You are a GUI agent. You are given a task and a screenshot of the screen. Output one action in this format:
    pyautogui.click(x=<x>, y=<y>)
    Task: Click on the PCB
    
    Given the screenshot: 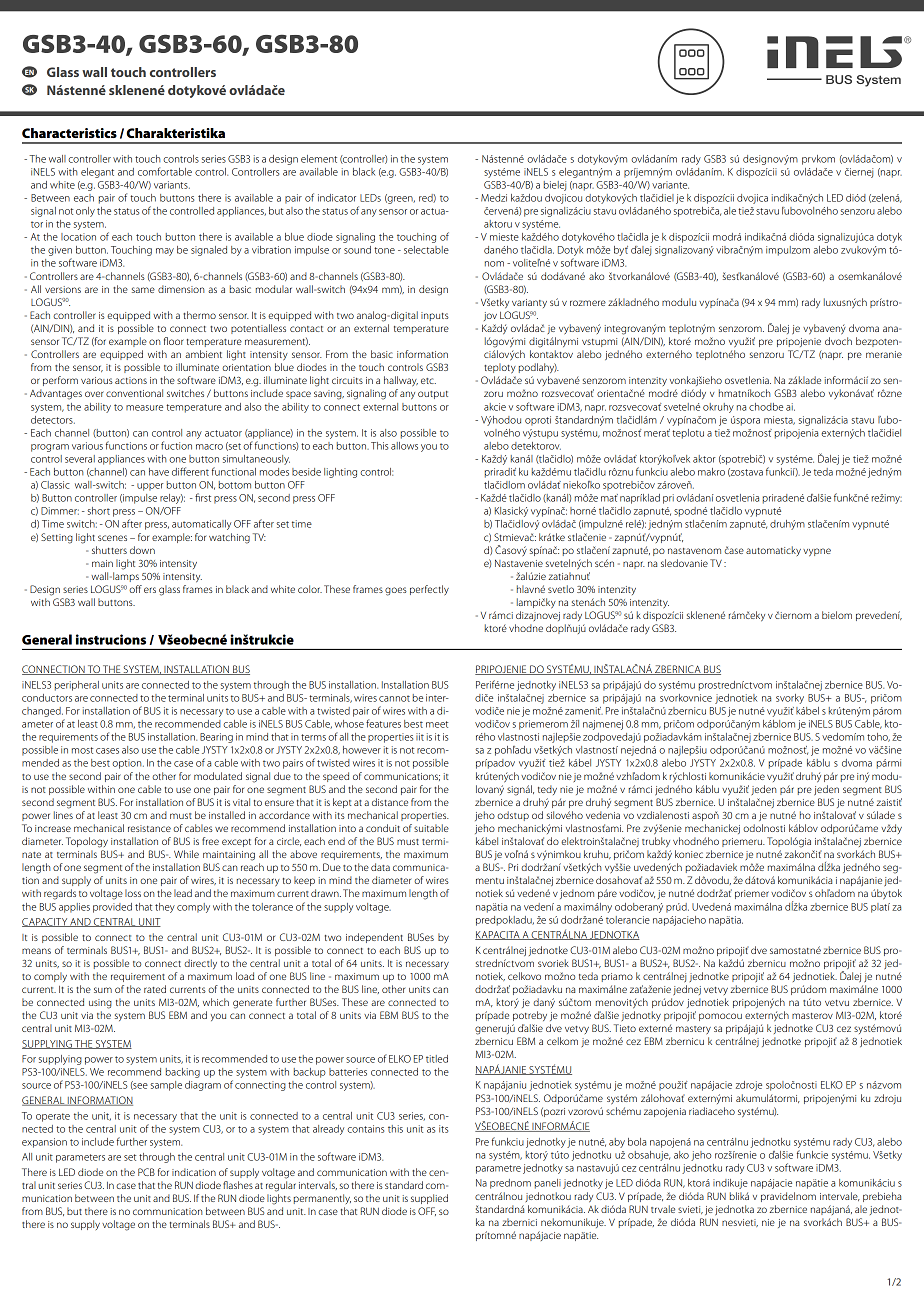 What is the action you would take?
    pyautogui.click(x=146, y=1172)
